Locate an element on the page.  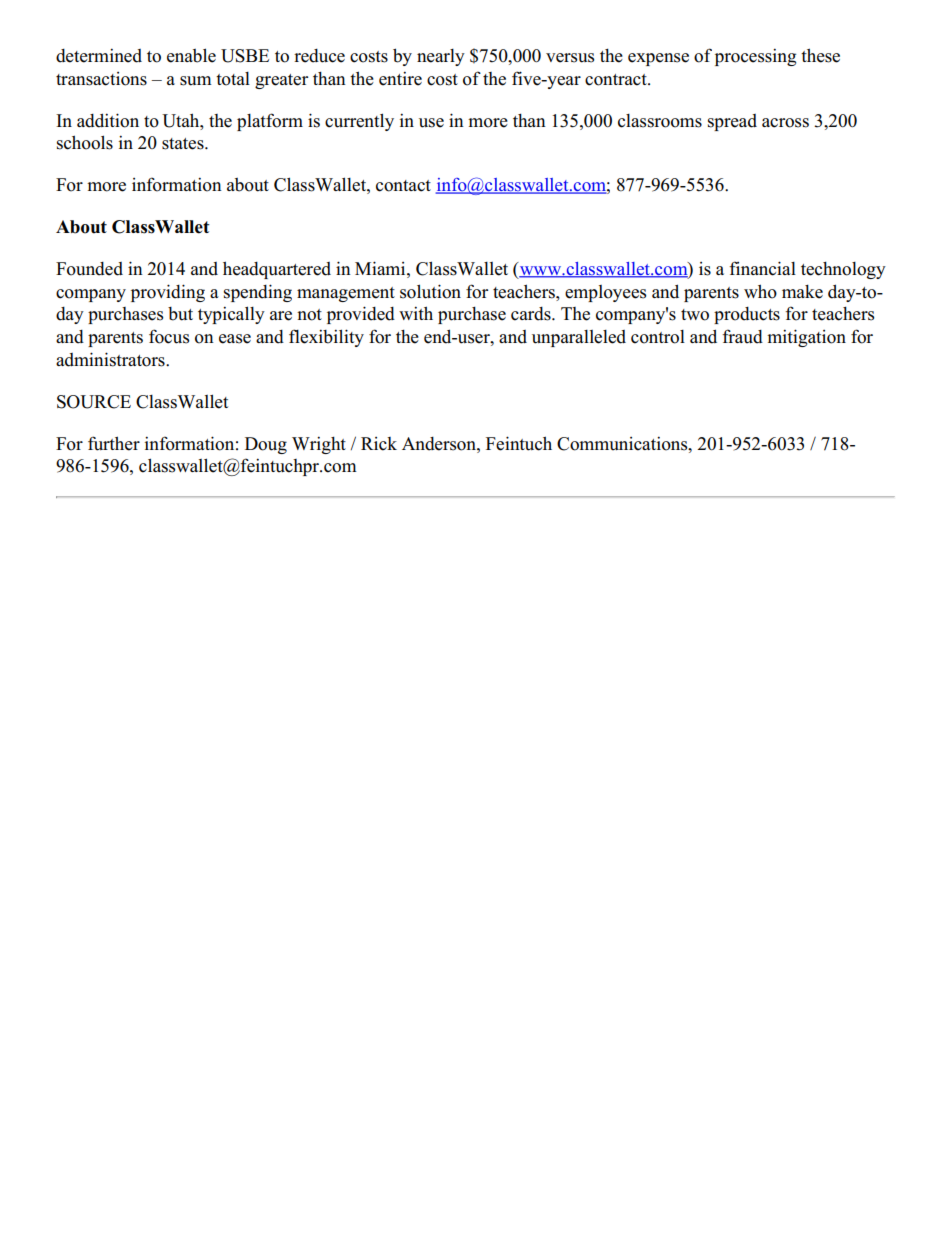
processing is located at coordinates (755, 57).
